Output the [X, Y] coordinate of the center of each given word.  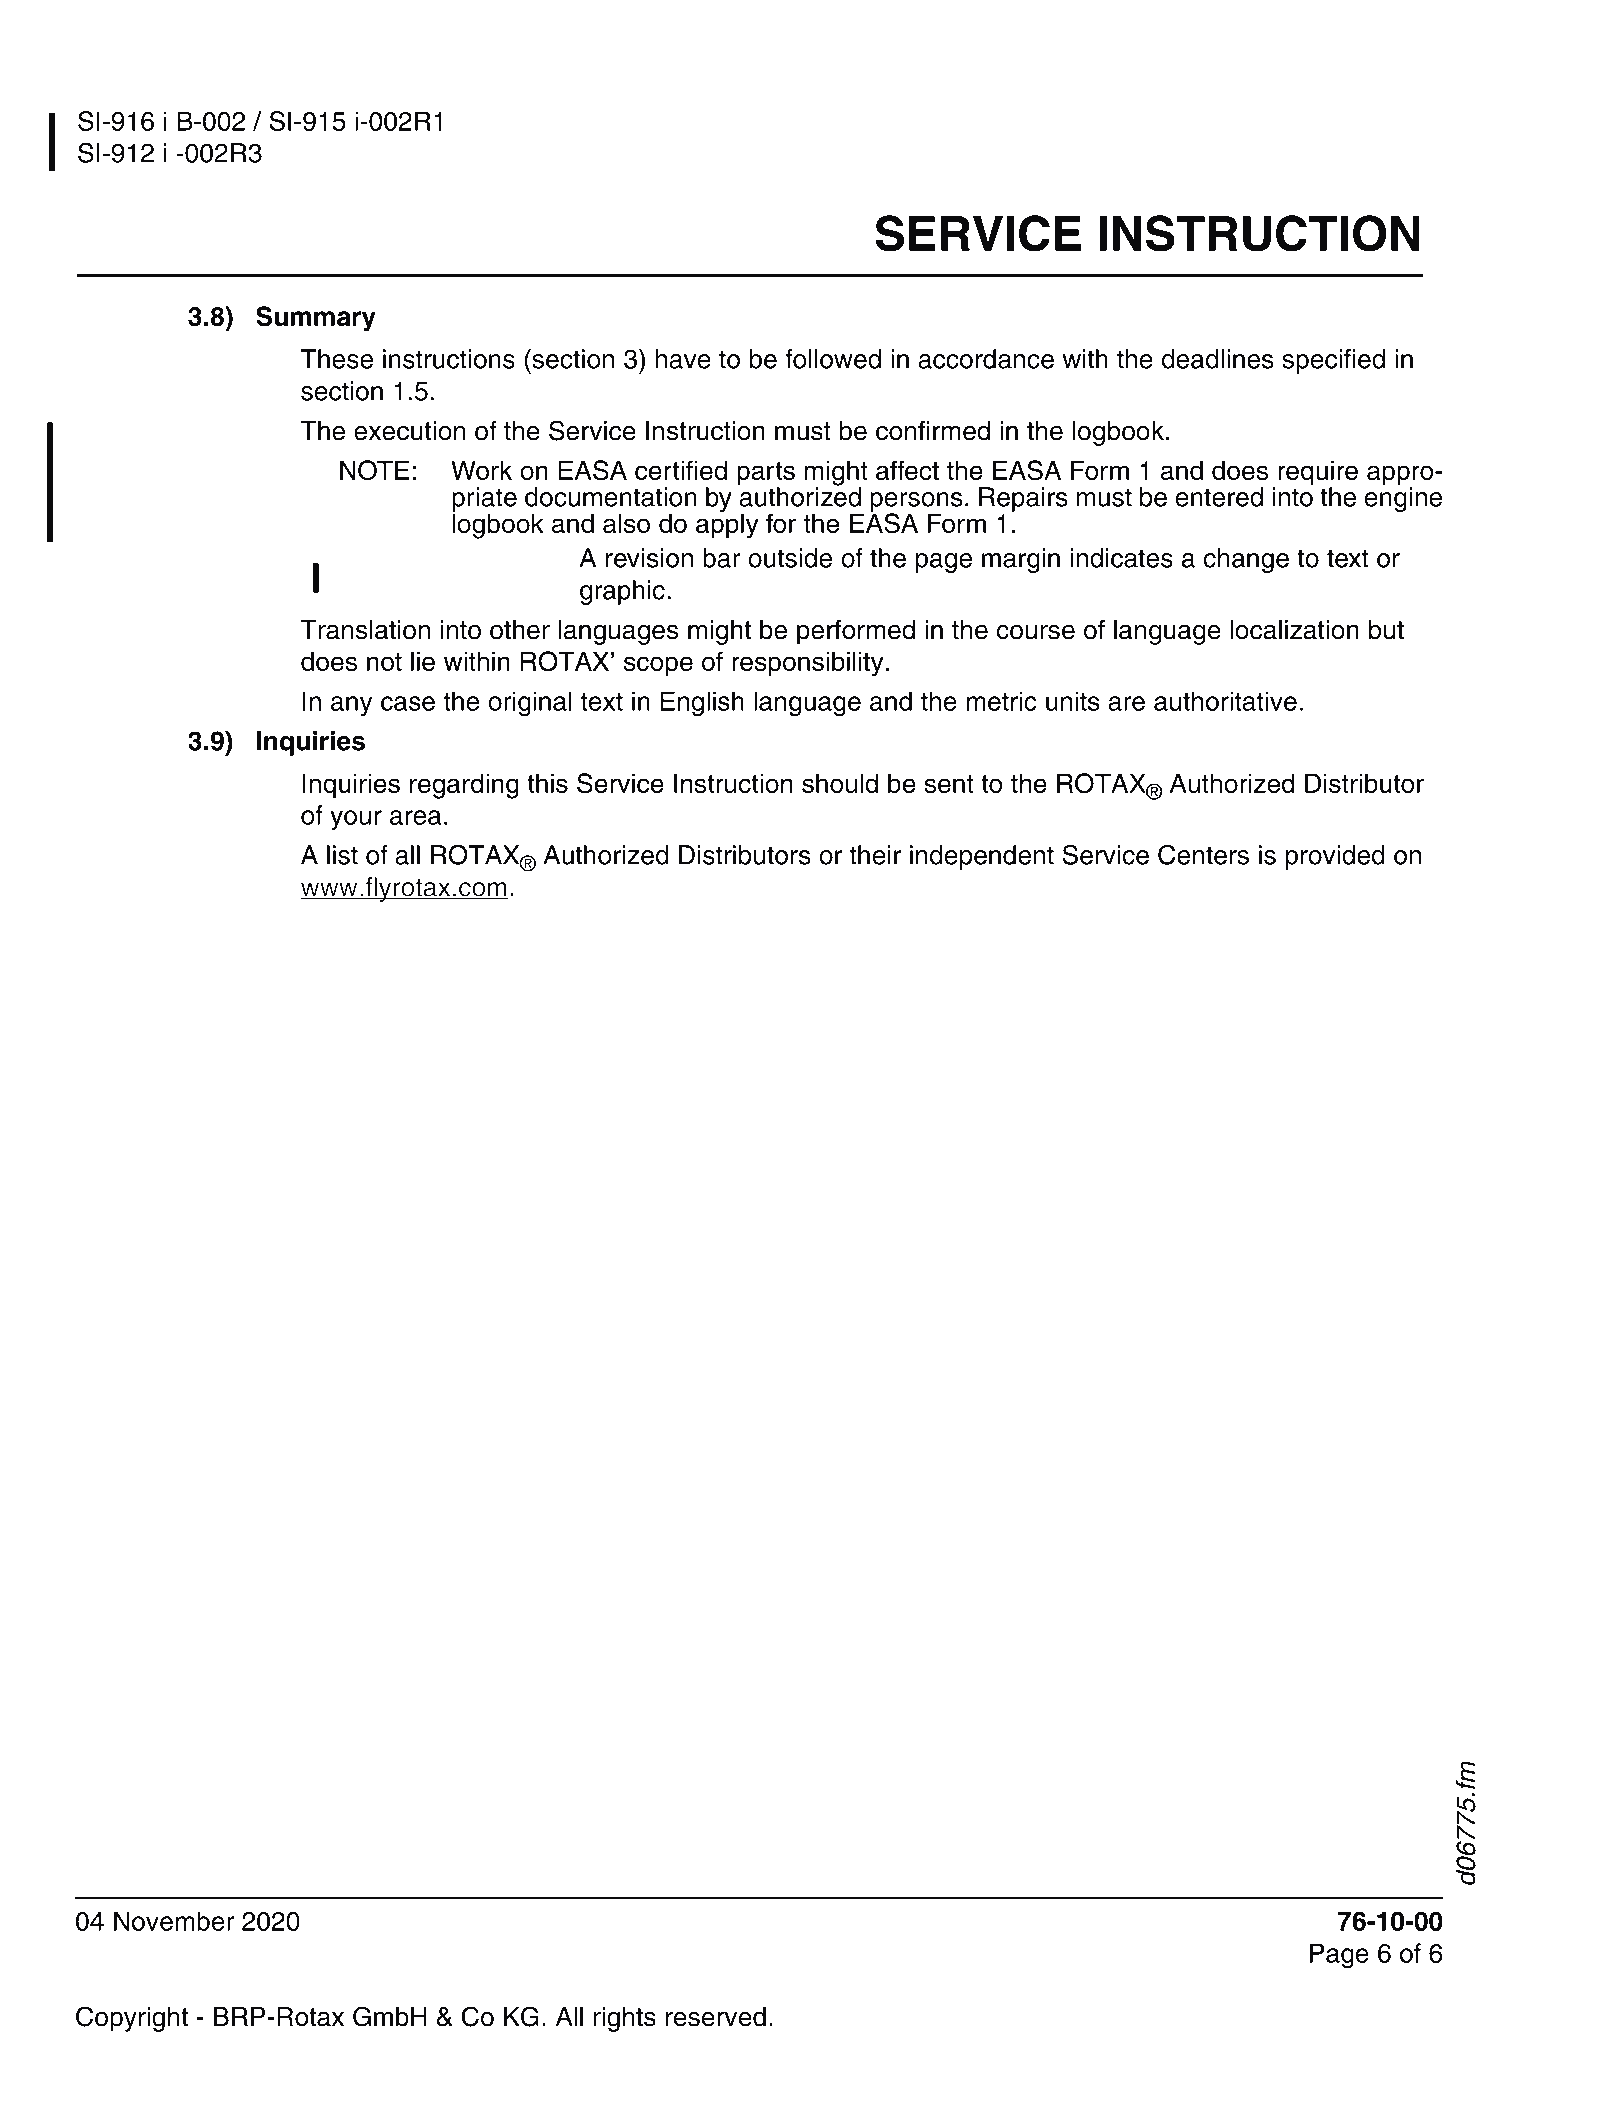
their [875, 855]
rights [624, 2019]
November [174, 1921]
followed [833, 359]
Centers [1203, 854]
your [356, 820]
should [840, 783]
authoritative [1225, 701]
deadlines [1218, 359]
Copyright [132, 2019]
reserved [716, 2017]
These [337, 359]
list [342, 855]
